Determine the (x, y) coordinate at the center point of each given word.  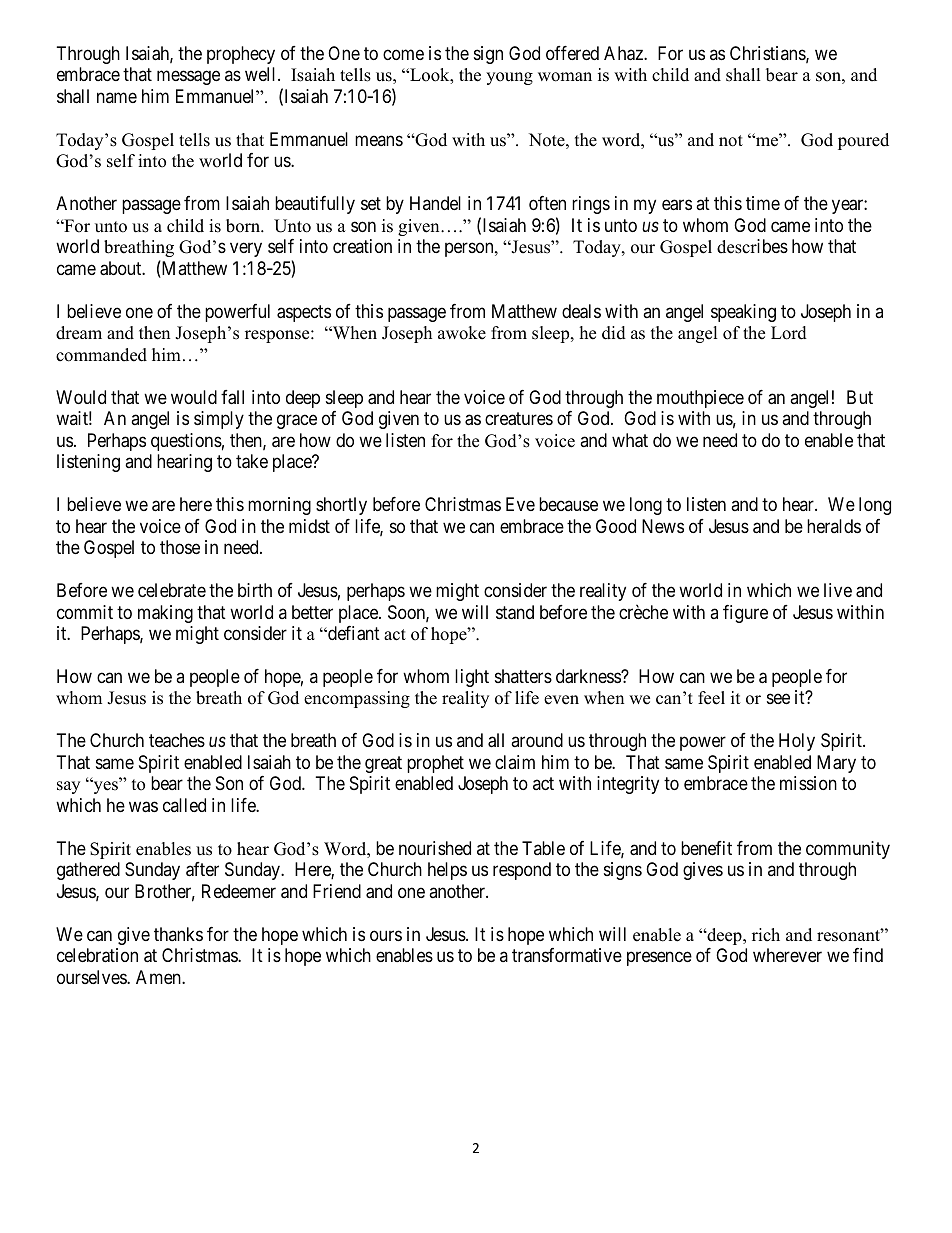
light (472, 678)
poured (863, 141)
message (188, 78)
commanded (101, 355)
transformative (567, 955)
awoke (462, 333)
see (778, 699)
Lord (789, 333)
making (165, 614)
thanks (178, 934)
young (509, 78)
